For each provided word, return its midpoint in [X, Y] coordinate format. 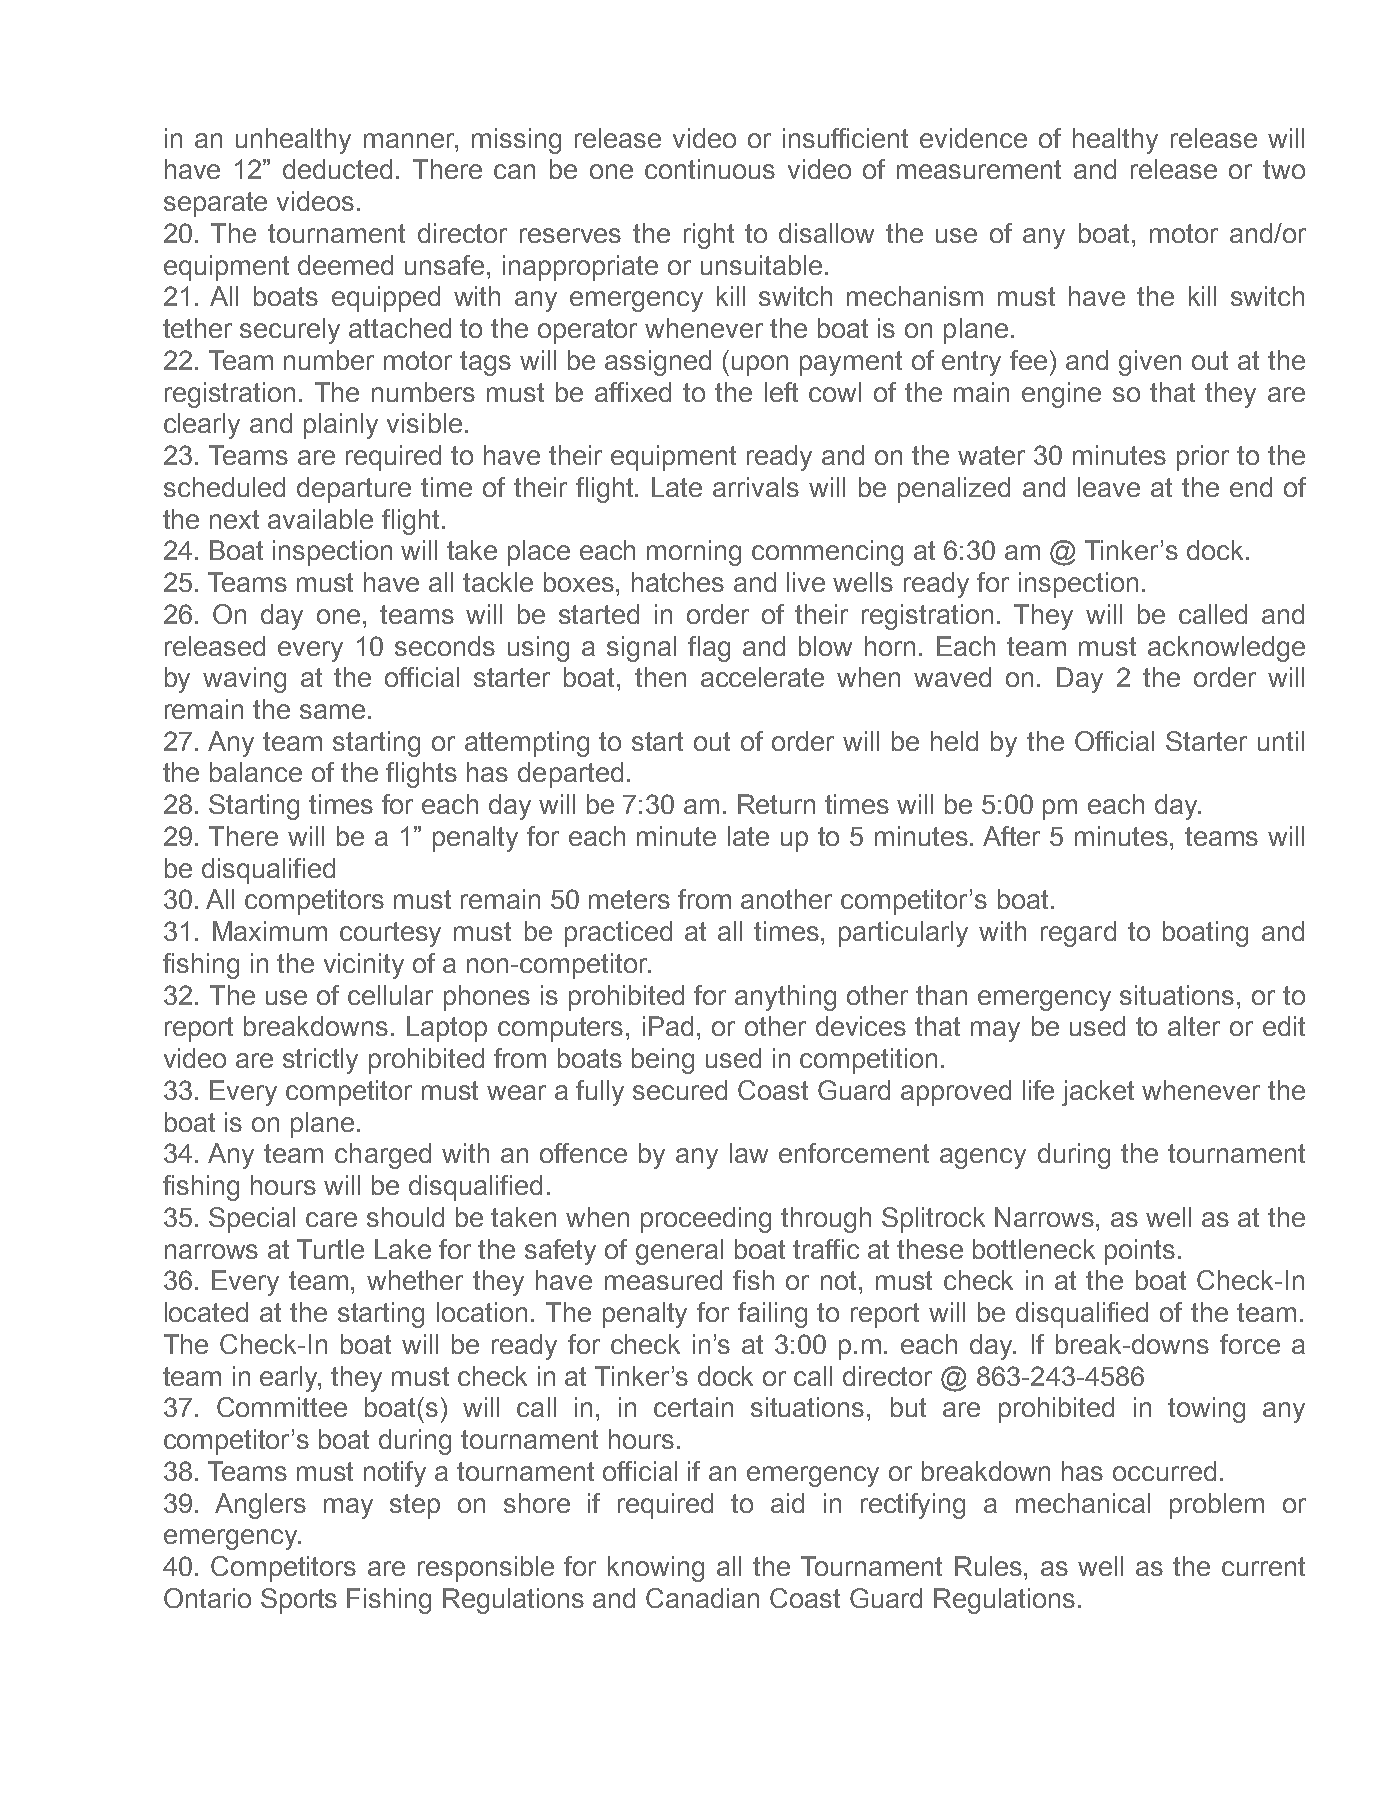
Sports [299, 1601]
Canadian [702, 1598]
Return [776, 804]
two [1284, 169]
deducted [337, 169]
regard [1078, 934]
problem [1217, 1506]
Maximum [270, 931]
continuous [710, 169]
